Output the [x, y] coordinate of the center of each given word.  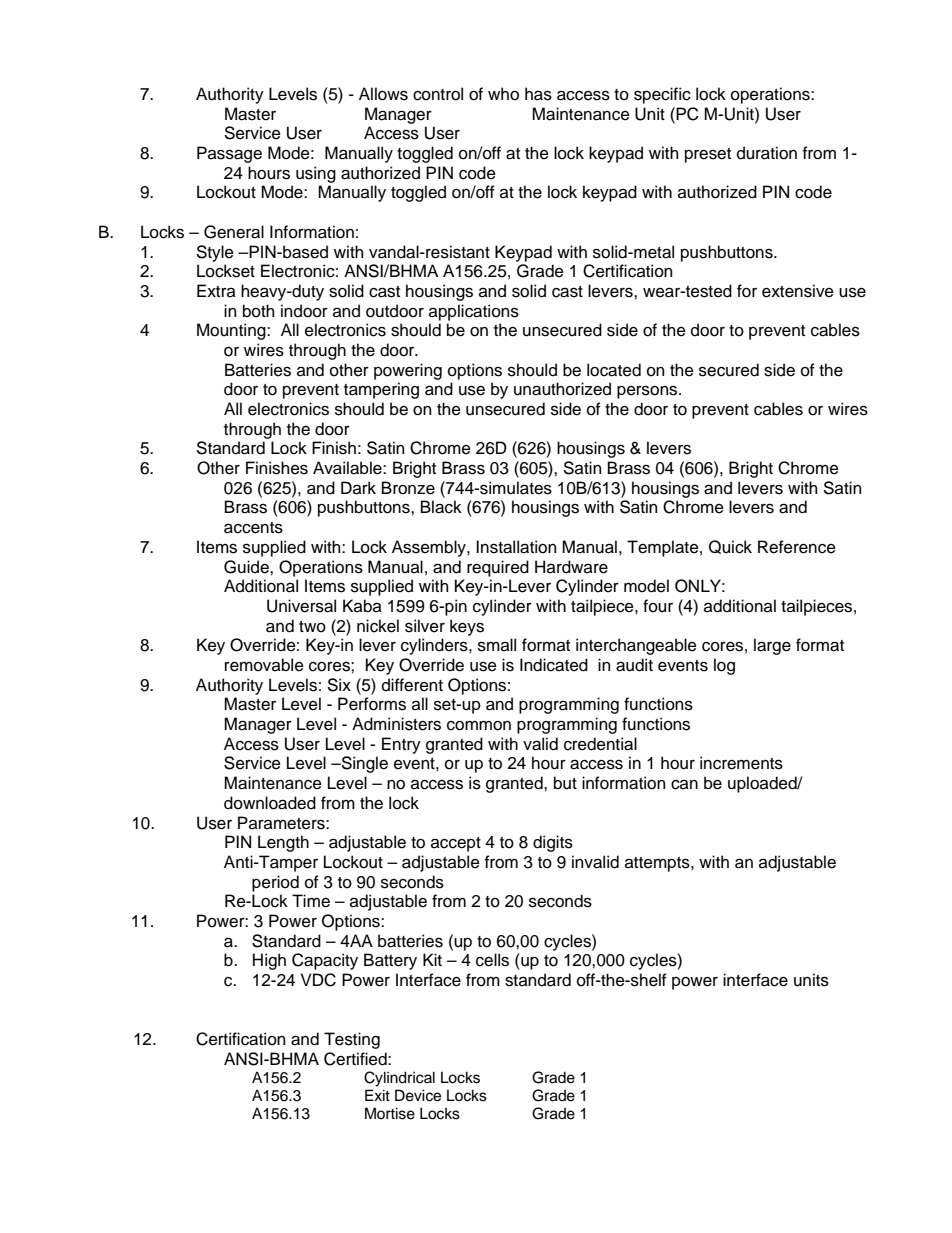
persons [648, 392]
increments [741, 763]
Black [441, 507]
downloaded [270, 803]
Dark [358, 488]
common [479, 726]
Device [418, 1095]
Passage [229, 154]
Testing [352, 1040]
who [503, 94]
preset [708, 155]
